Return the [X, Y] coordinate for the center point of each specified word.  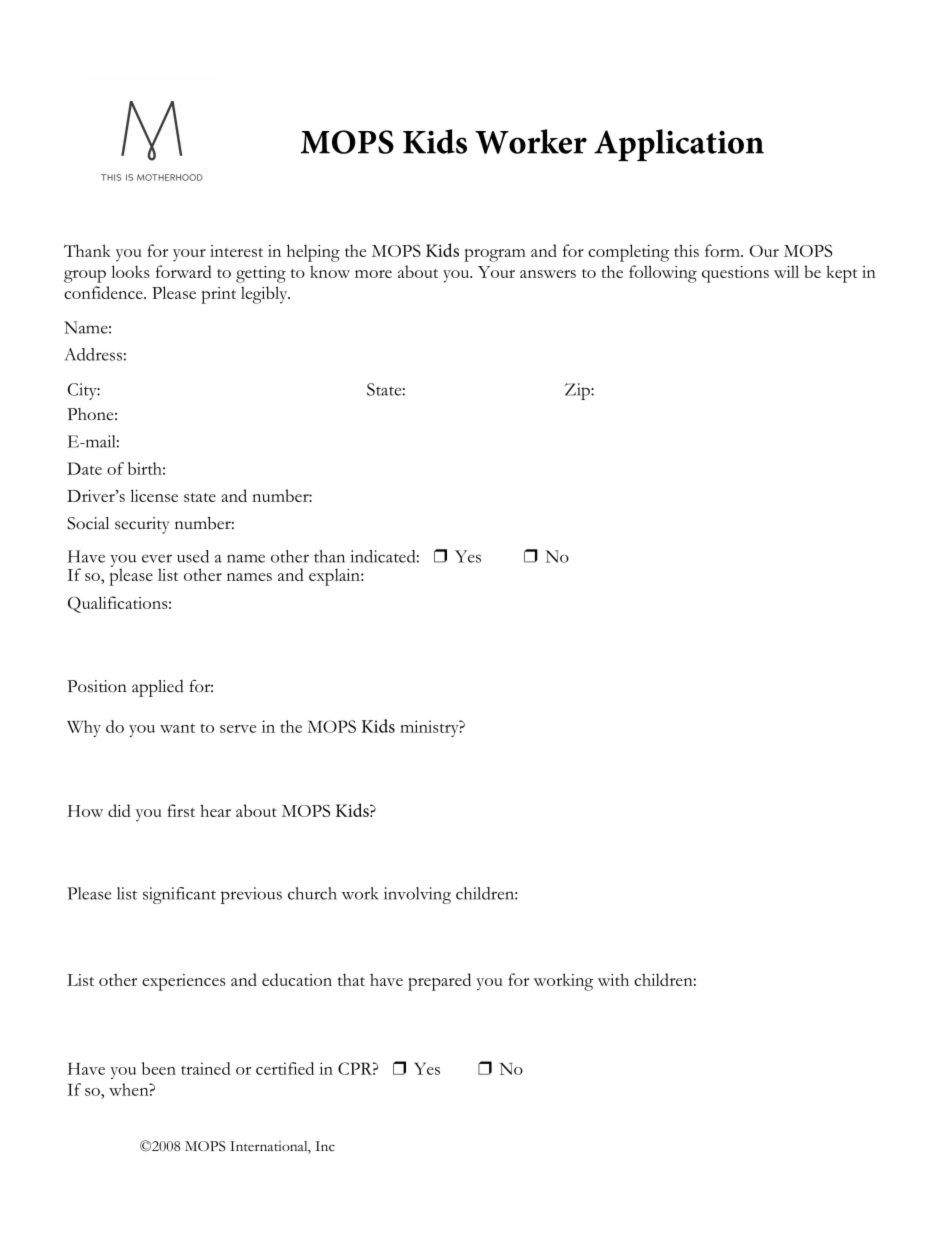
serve [238, 729]
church [312, 893]
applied [158, 688]
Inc [325, 1146]
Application [679, 145]
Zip [578, 391]
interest [236, 251]
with [613, 979]
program [495, 255]
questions [735, 274]
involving [417, 895]
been [159, 1068]
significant [179, 895]
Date [84, 468]
